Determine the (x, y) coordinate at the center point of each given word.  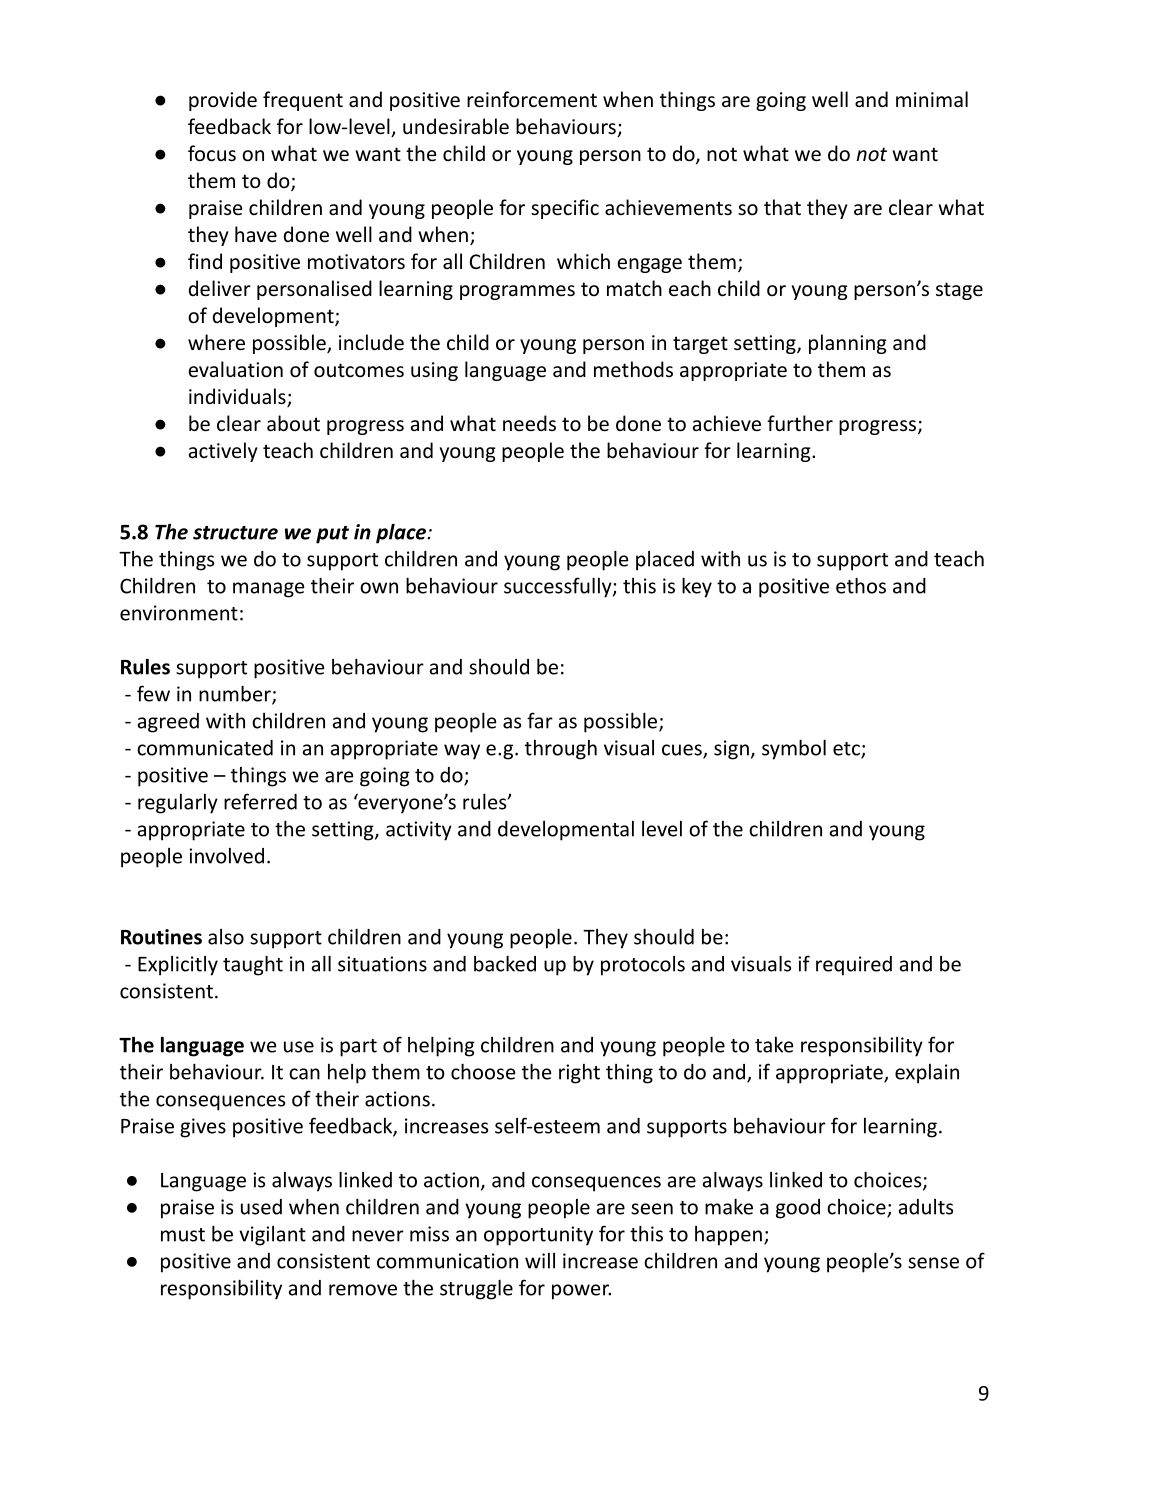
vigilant (272, 1236)
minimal (932, 99)
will (540, 1261)
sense (933, 1263)
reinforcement (532, 99)
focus (212, 153)
